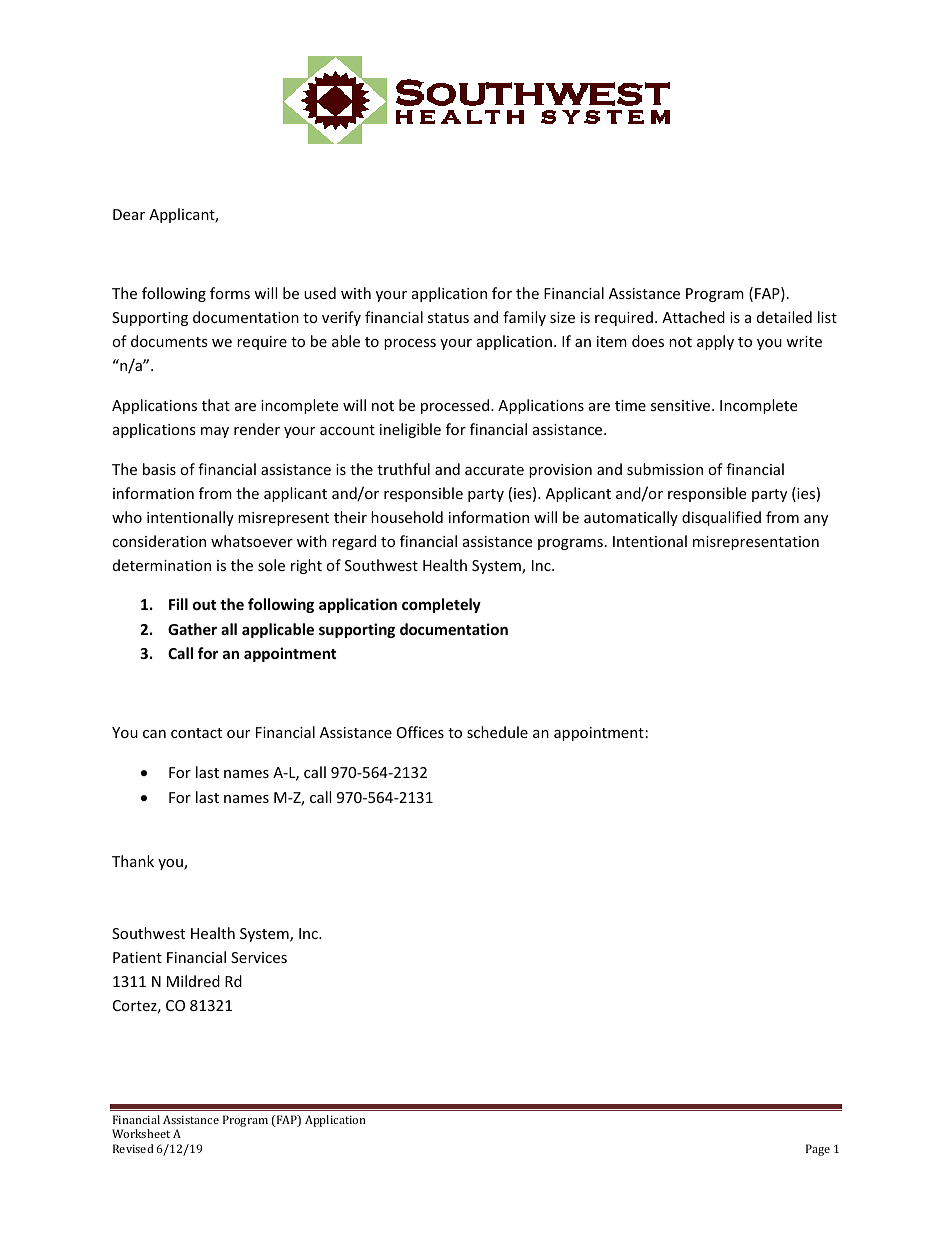 The height and width of the screenshot is (1233, 952). What do you see at coordinates (141, 1133) in the screenshot?
I see `Worksheet` at bounding box center [141, 1133].
